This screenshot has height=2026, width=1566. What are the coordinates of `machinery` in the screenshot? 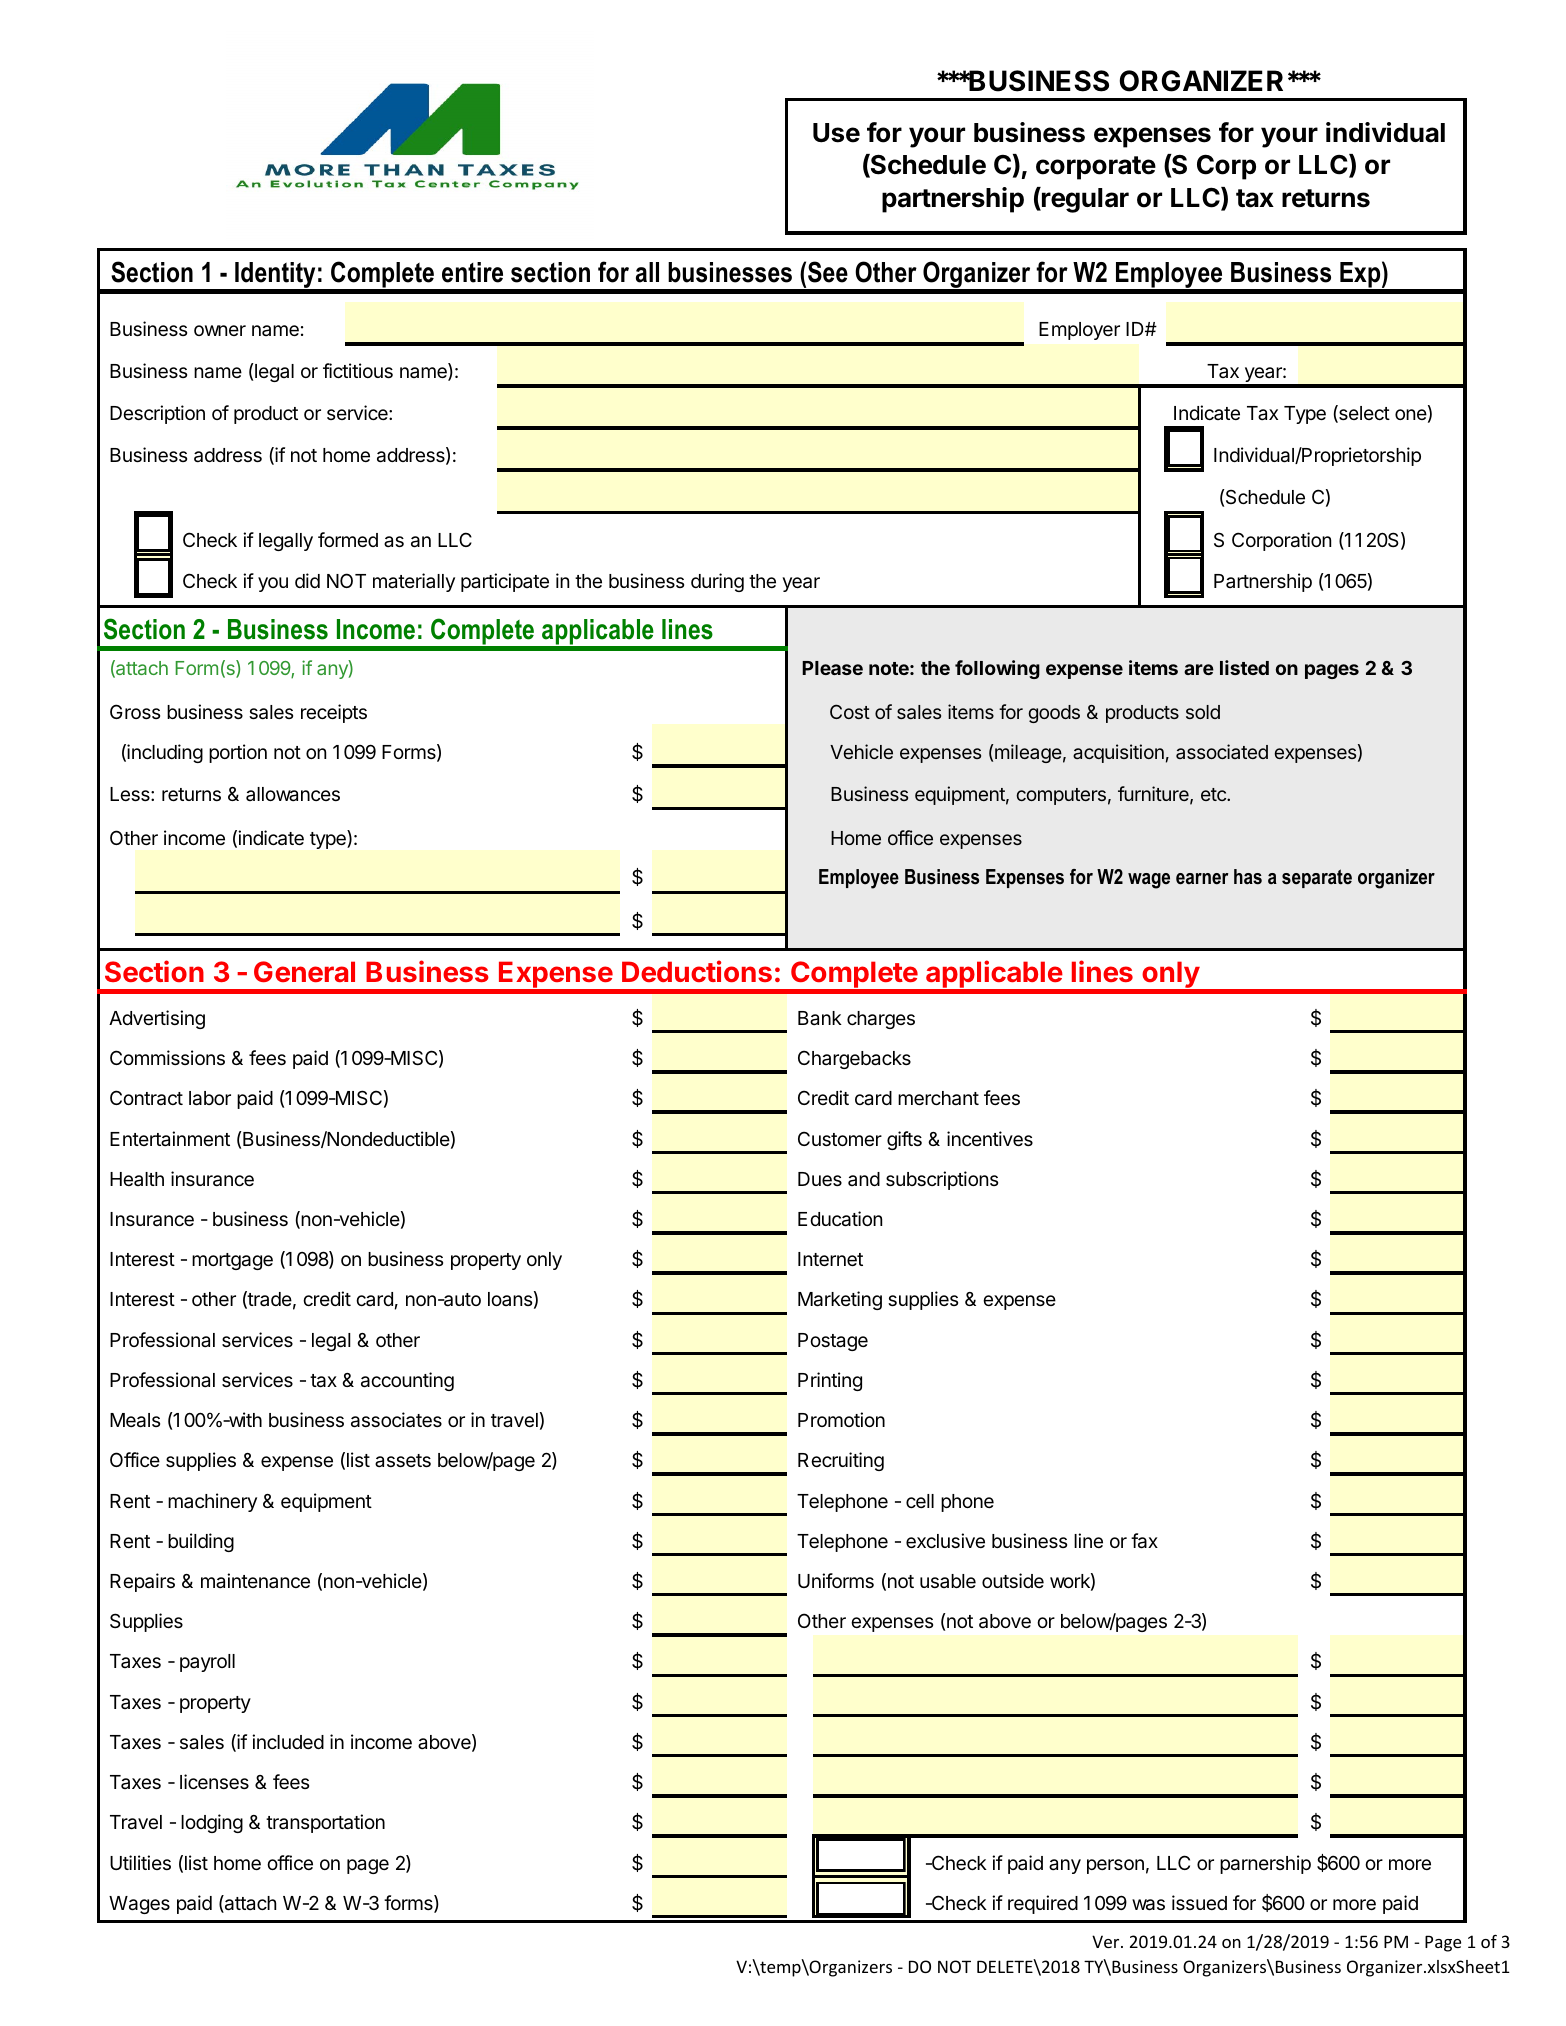 It's located at (212, 1502).
